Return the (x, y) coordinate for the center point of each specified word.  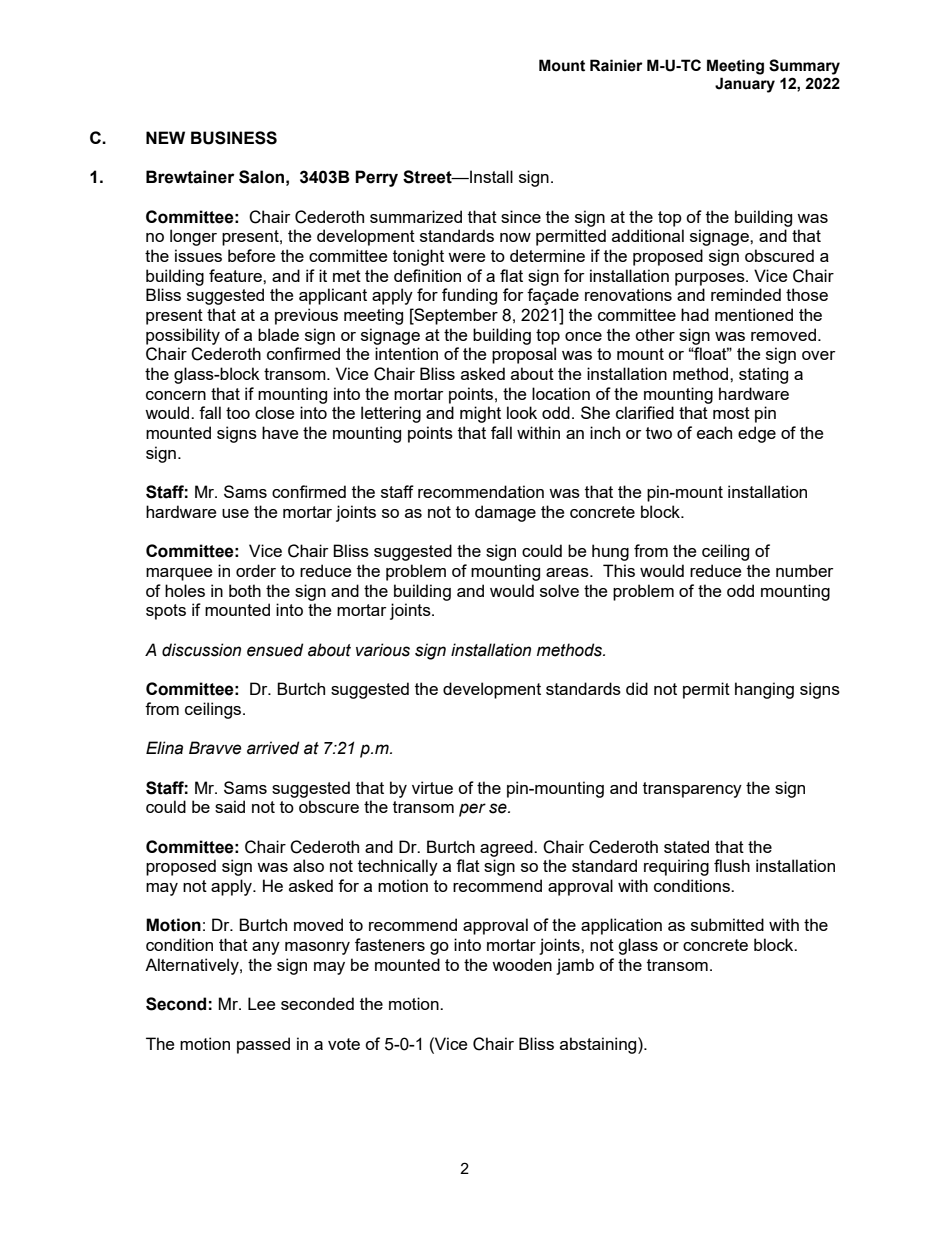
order (256, 570)
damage (505, 513)
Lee (261, 1003)
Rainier (616, 65)
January (745, 85)
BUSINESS (234, 138)
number (804, 570)
